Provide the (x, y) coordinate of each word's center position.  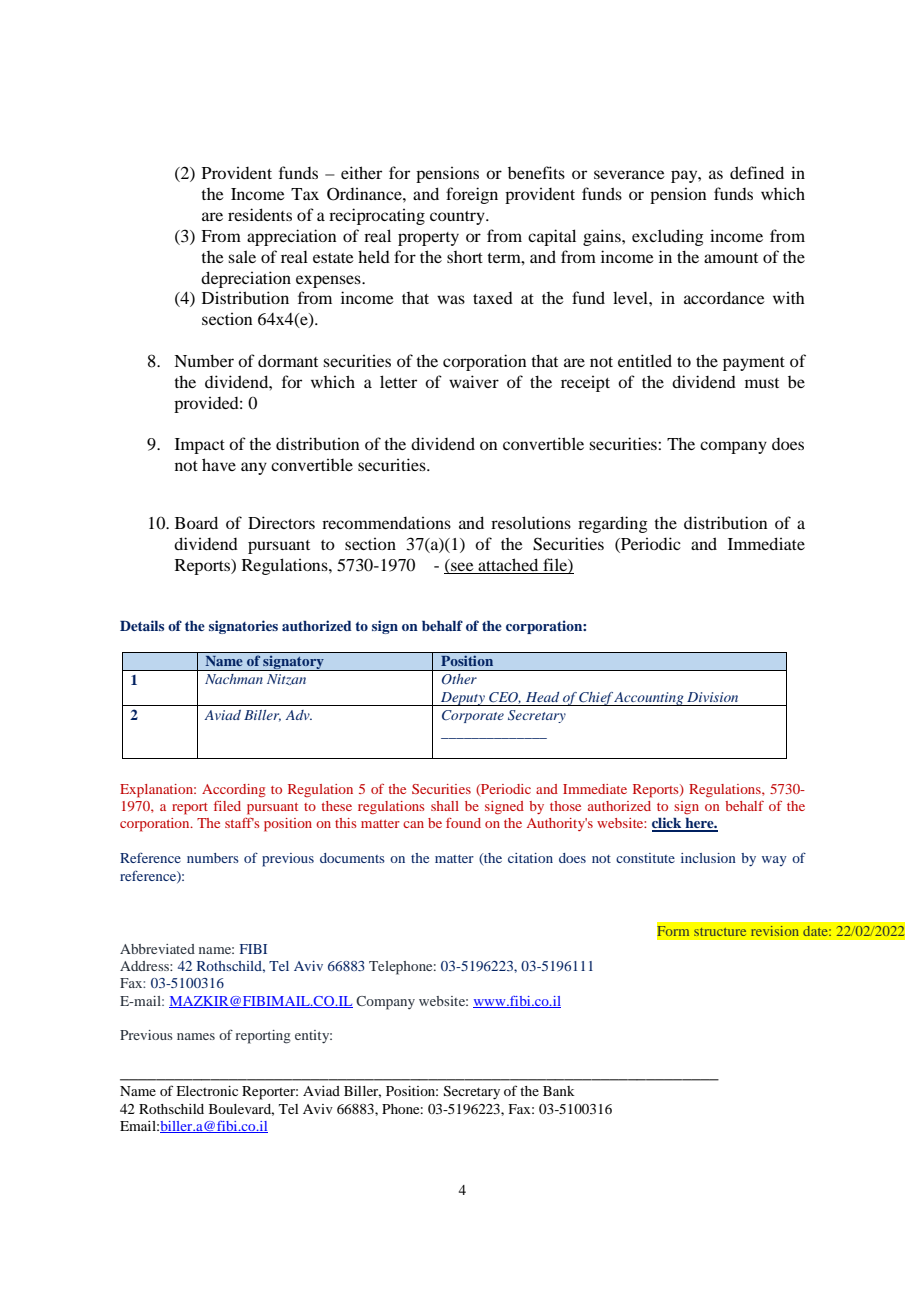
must (762, 383)
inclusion (708, 858)
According (234, 791)
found (463, 823)
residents (260, 214)
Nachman (234, 679)
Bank (559, 1091)
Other (459, 679)
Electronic (207, 1091)
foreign (472, 195)
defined (757, 172)
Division (712, 697)
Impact (200, 446)
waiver (474, 381)
